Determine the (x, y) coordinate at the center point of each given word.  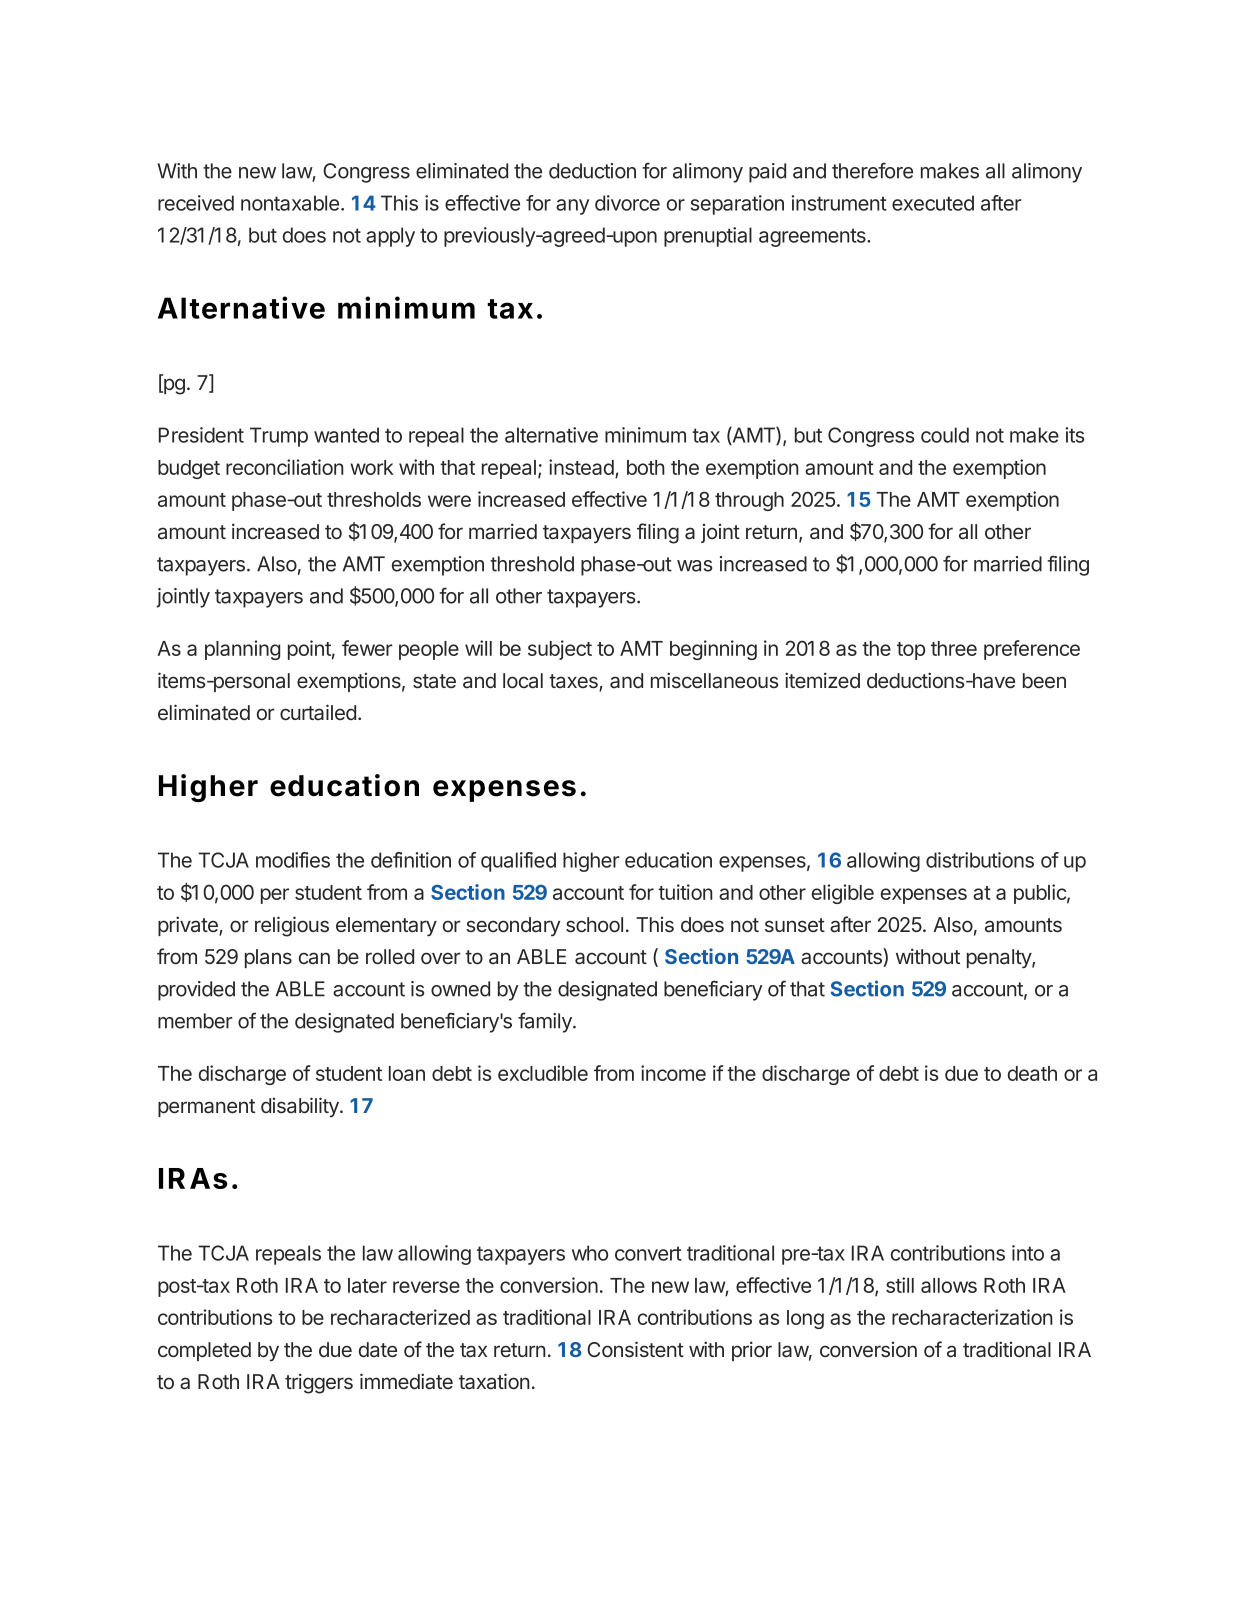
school (594, 925)
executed (933, 203)
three (954, 648)
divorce (627, 203)
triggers (319, 1383)
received (196, 203)
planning (242, 650)
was (694, 566)
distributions (980, 860)
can (314, 958)
